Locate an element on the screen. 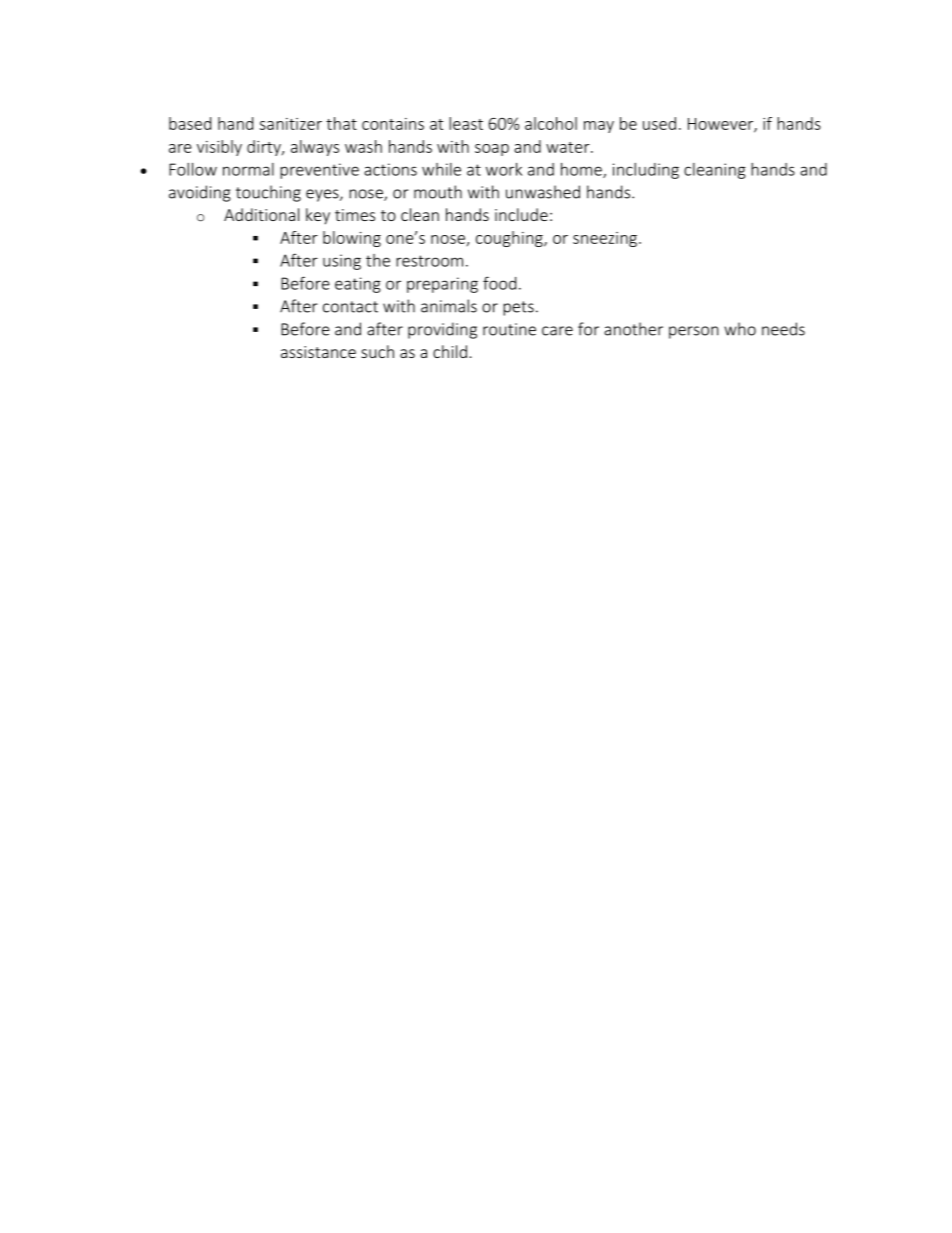 The image size is (952, 1233). sneezing is located at coordinates (605, 239).
